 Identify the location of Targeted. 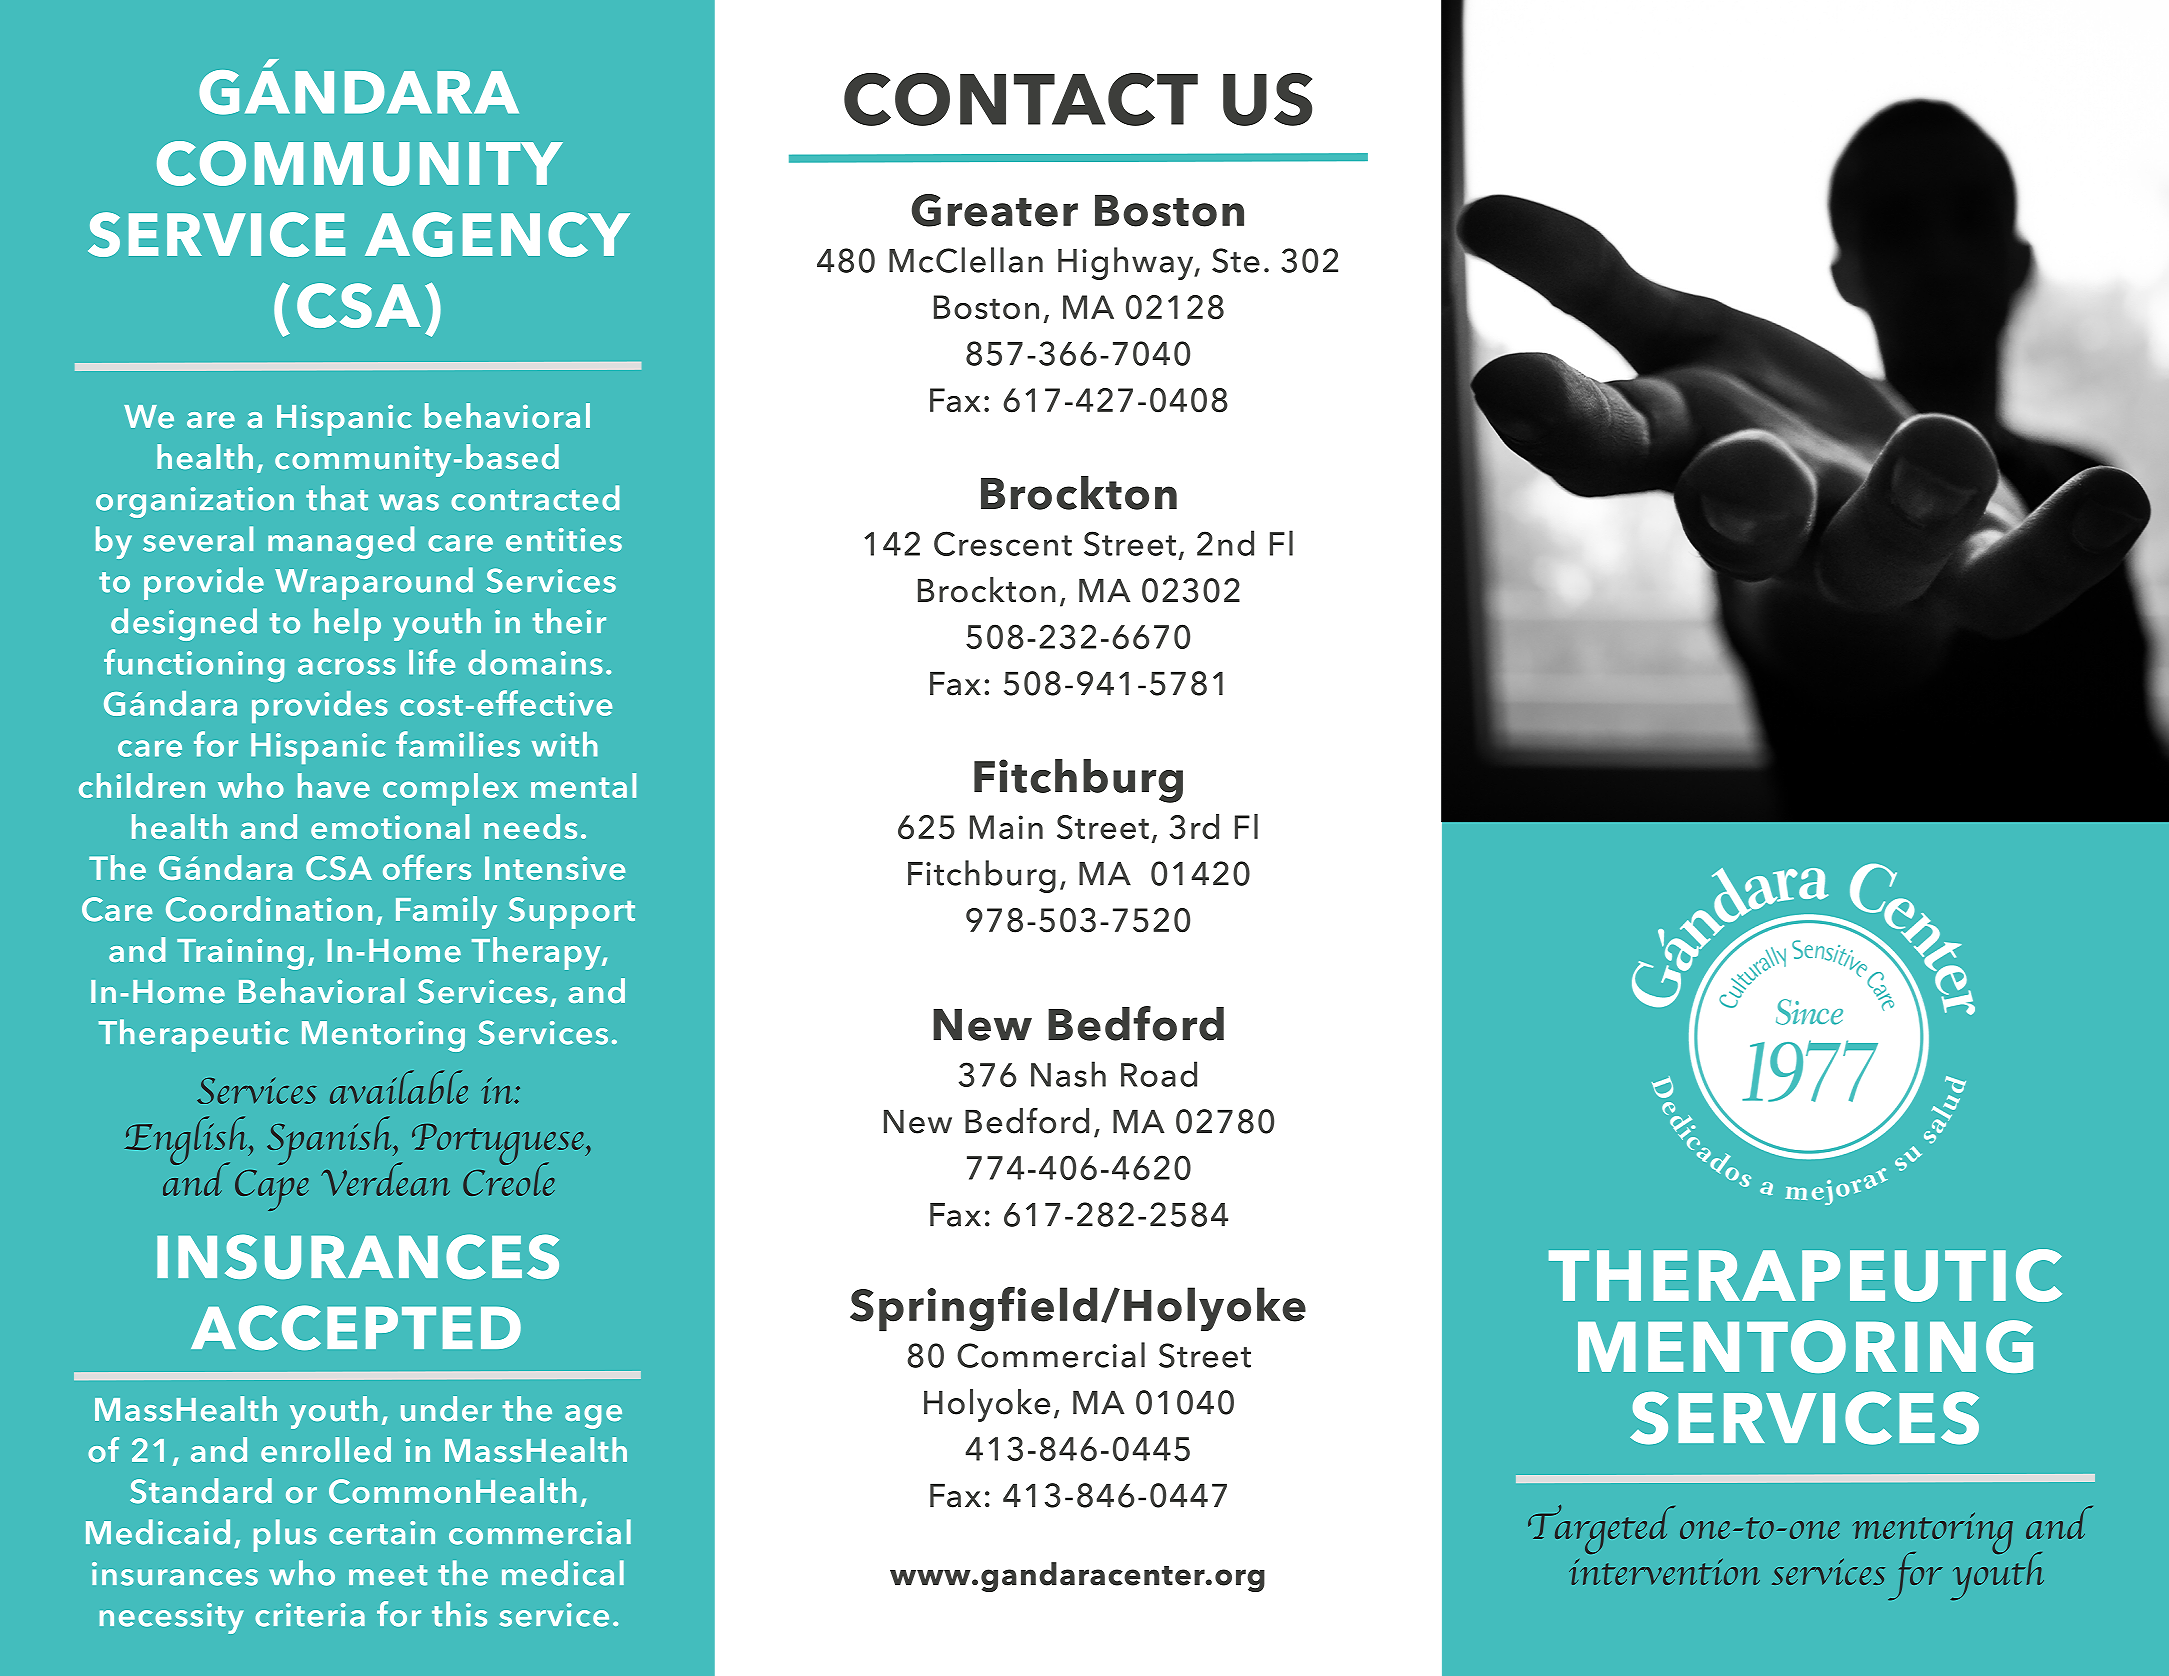
(1601, 1529).
